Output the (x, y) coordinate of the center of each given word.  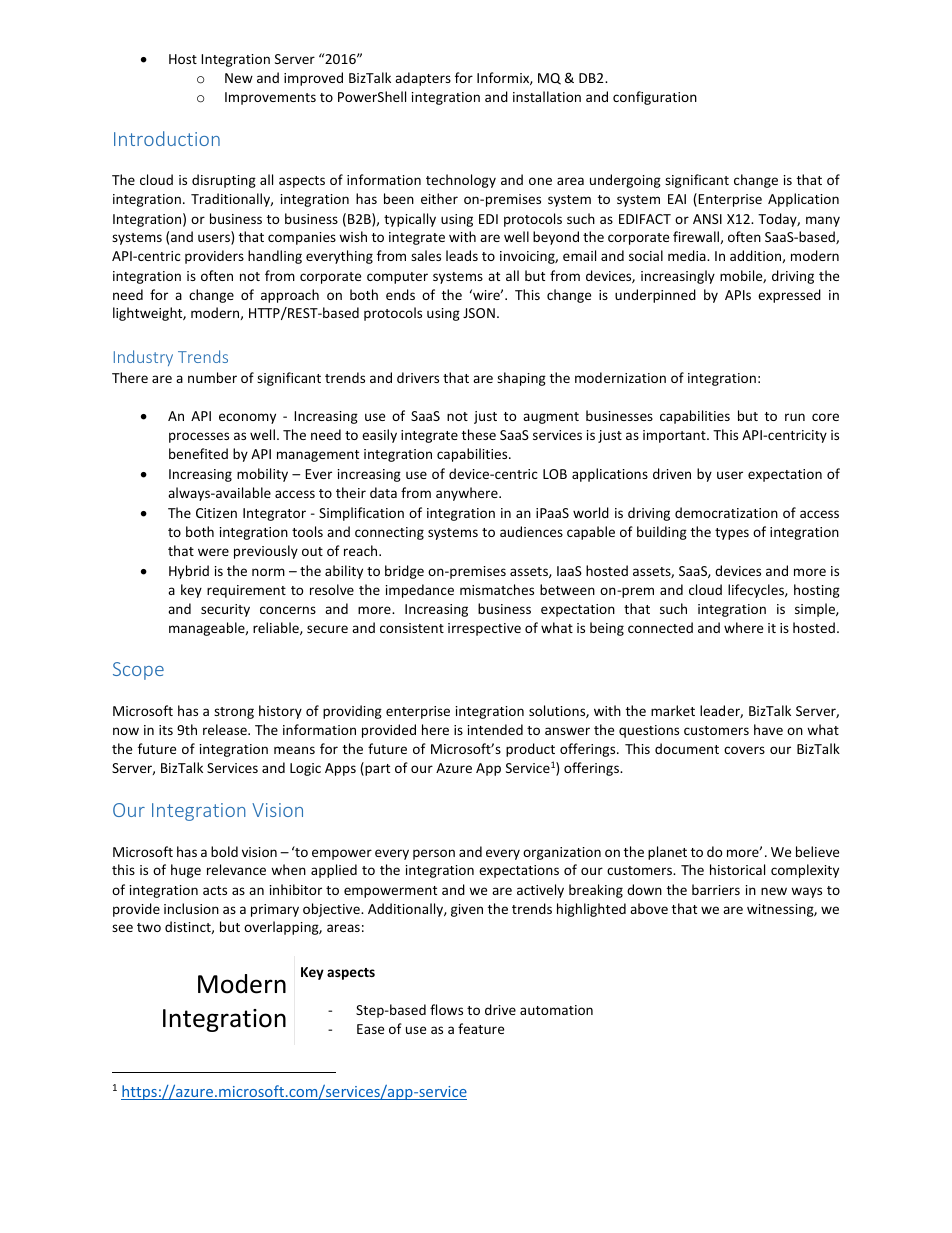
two (149, 927)
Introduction (167, 138)
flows (446, 1009)
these (479, 434)
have (768, 729)
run (795, 417)
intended (495, 729)
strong (234, 713)
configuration (655, 98)
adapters (423, 79)
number (212, 377)
